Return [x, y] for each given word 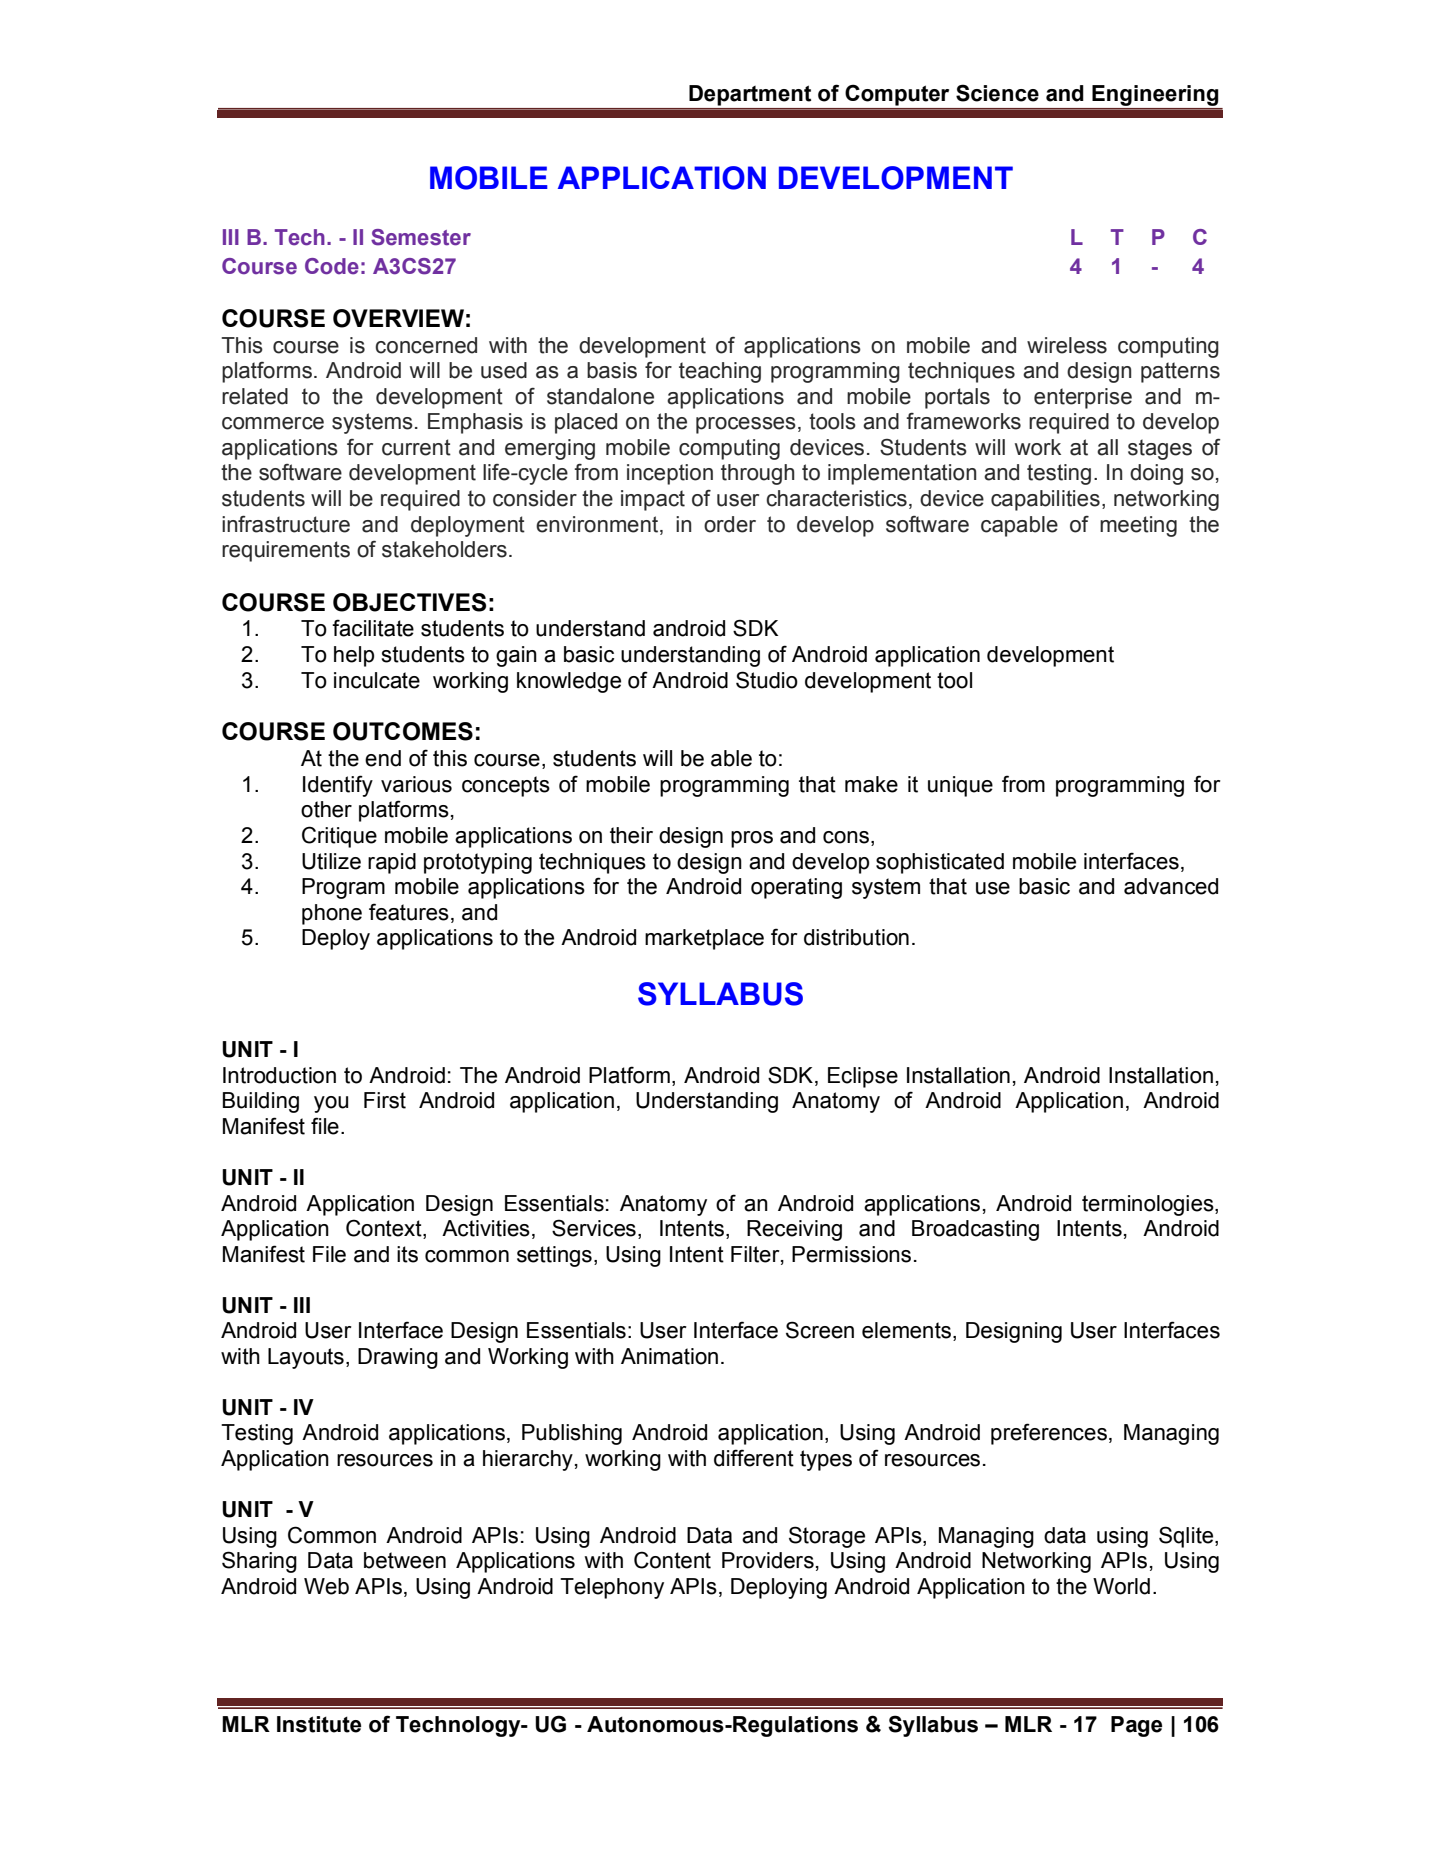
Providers [768, 1560]
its [407, 1254]
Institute [319, 1724]
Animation [669, 1356]
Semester [421, 237]
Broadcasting [975, 1230]
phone [332, 914]
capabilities [1045, 500]
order [730, 524]
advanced [1171, 886]
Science [997, 93]
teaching [720, 372]
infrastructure [286, 524]
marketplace [704, 939]
